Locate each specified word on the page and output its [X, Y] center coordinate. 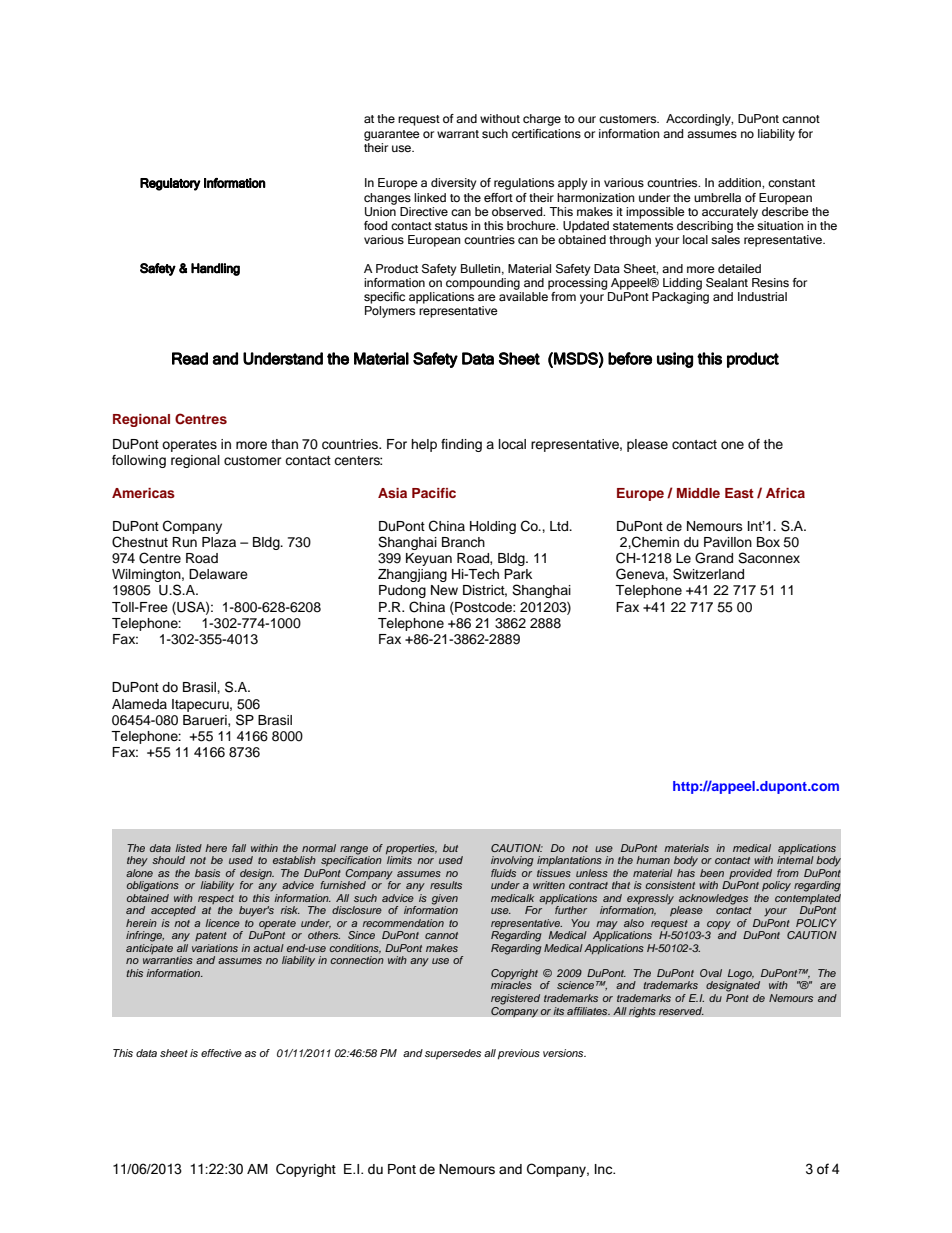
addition [740, 182]
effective [221, 1053]
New [444, 590]
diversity [453, 184]
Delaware [218, 574]
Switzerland [708, 574]
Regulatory [170, 184]
